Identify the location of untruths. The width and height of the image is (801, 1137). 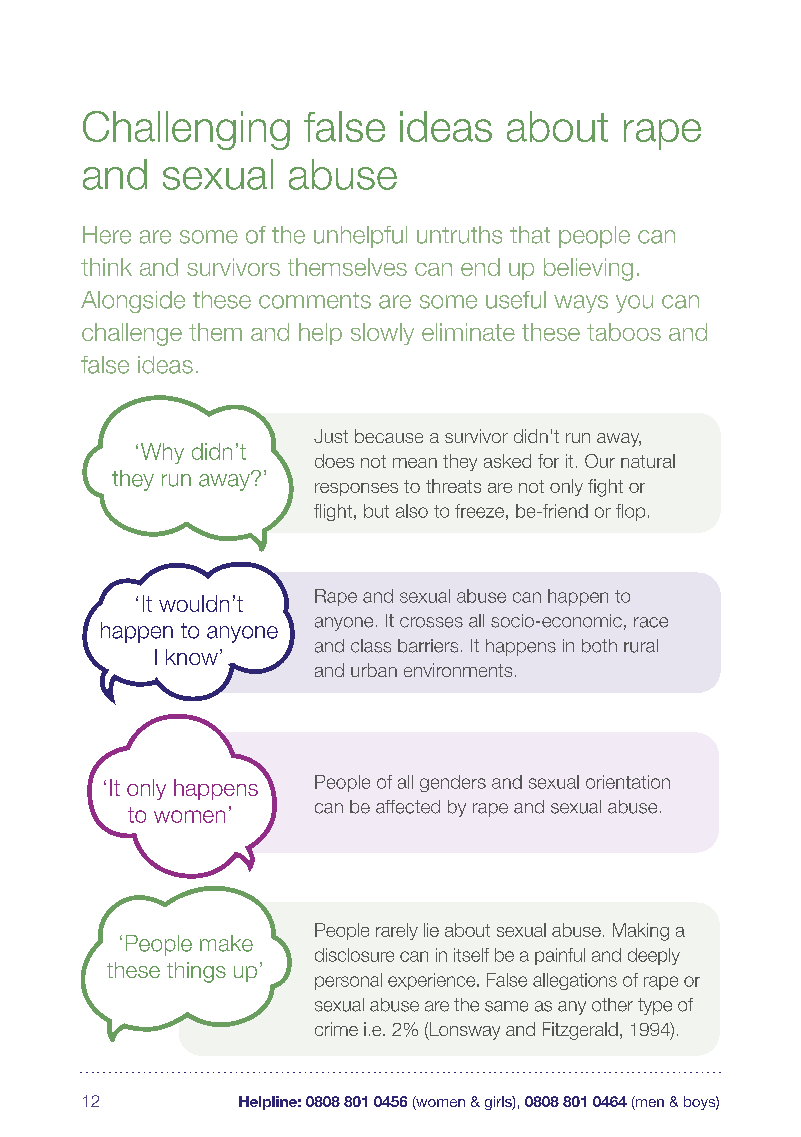
(459, 235).
